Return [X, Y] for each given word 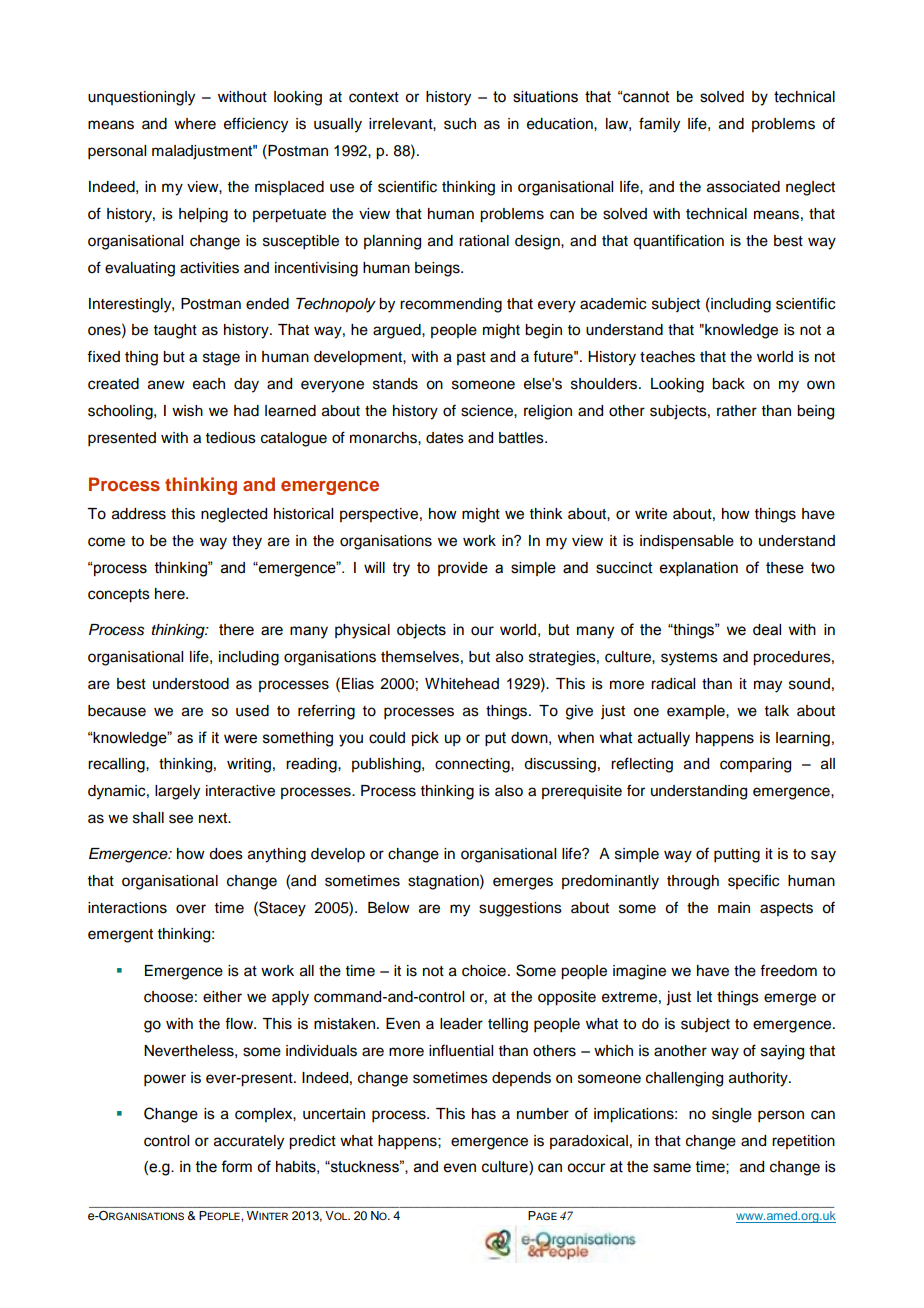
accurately [249, 1142]
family [659, 125]
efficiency [256, 125]
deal [767, 630]
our [482, 631]
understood [191, 684]
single [732, 1115]
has [484, 1114]
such [460, 124]
